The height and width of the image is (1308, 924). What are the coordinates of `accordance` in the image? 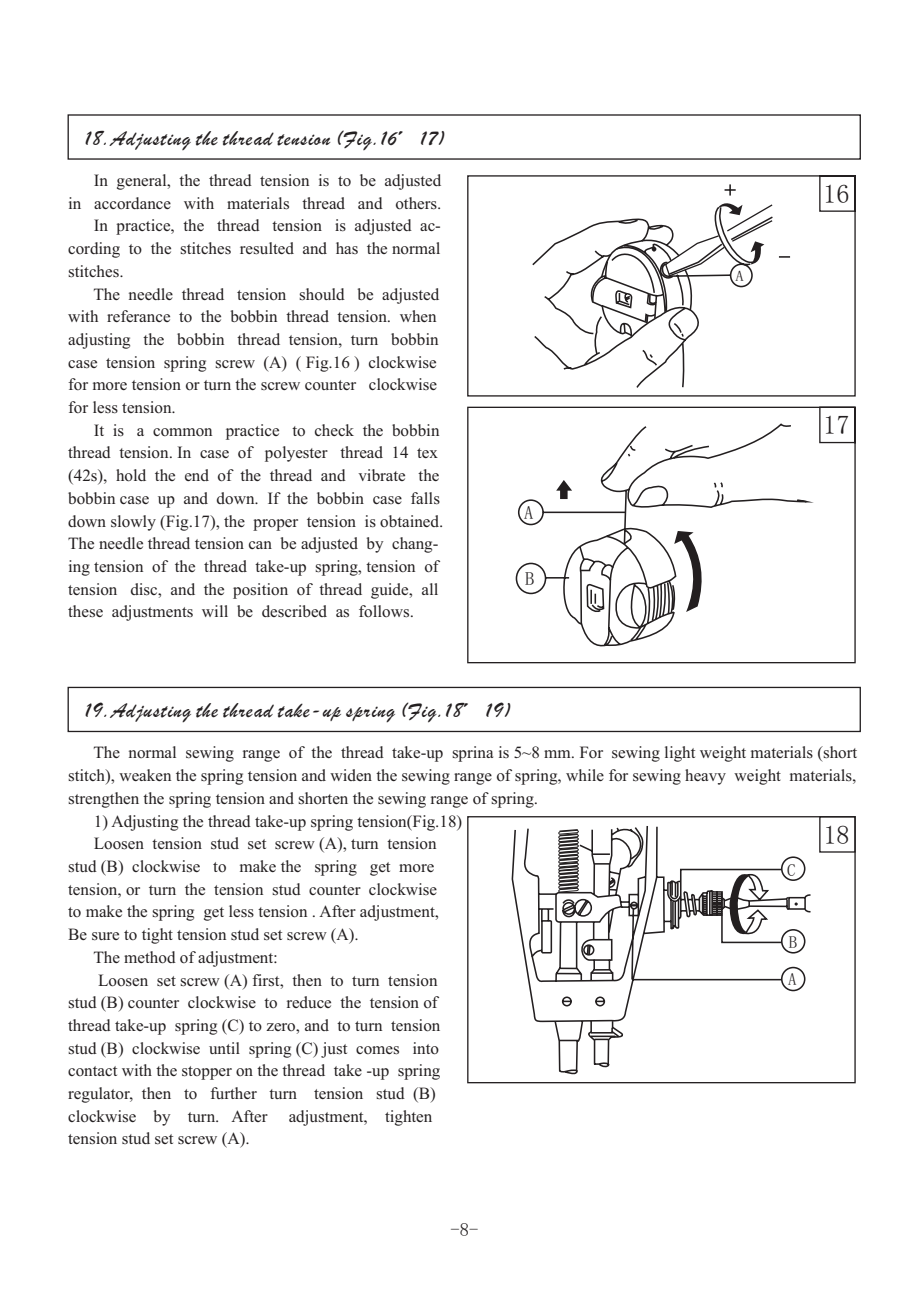 It's located at (132, 203).
